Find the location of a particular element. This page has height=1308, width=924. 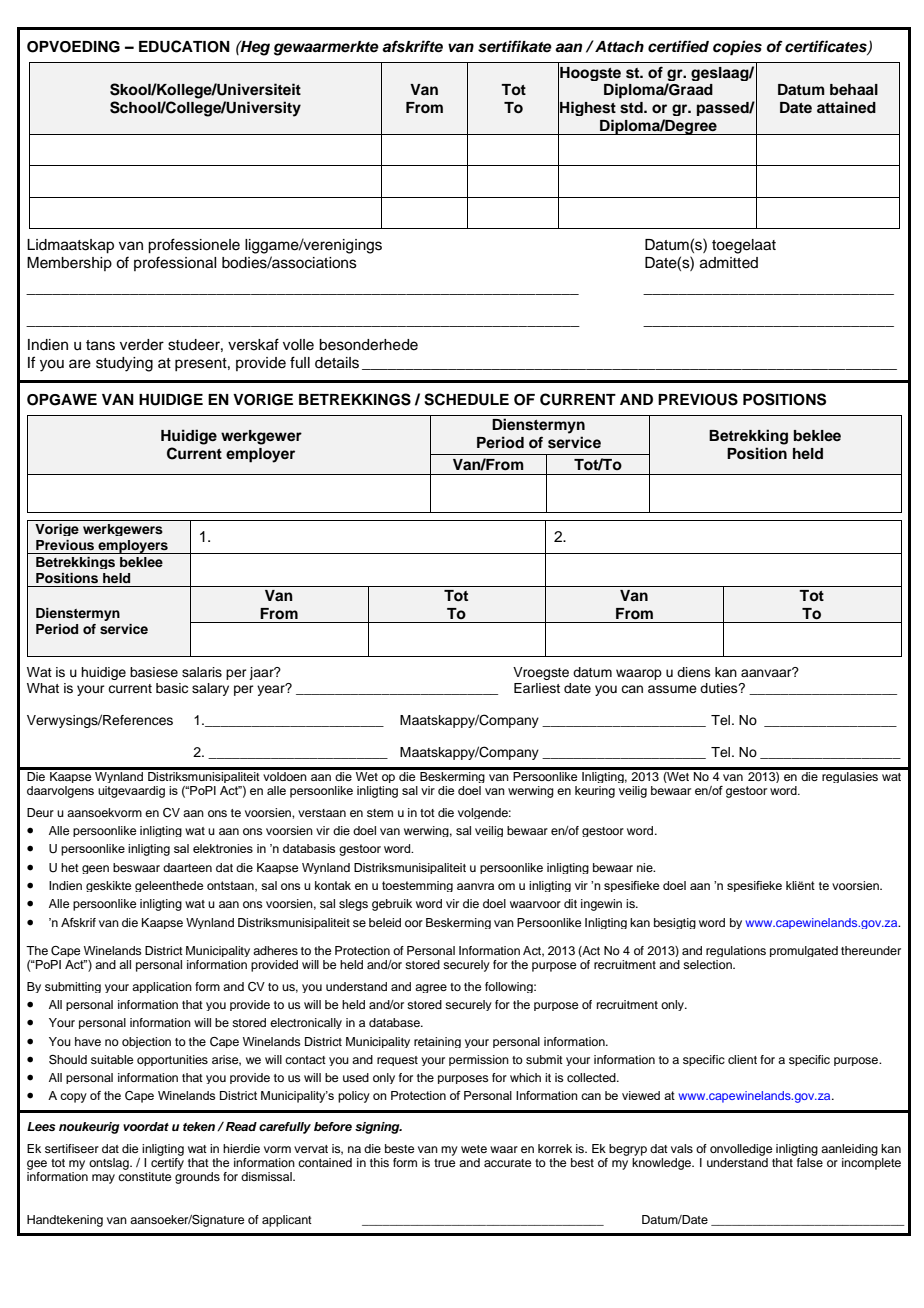

assume is located at coordinates (672, 689).
